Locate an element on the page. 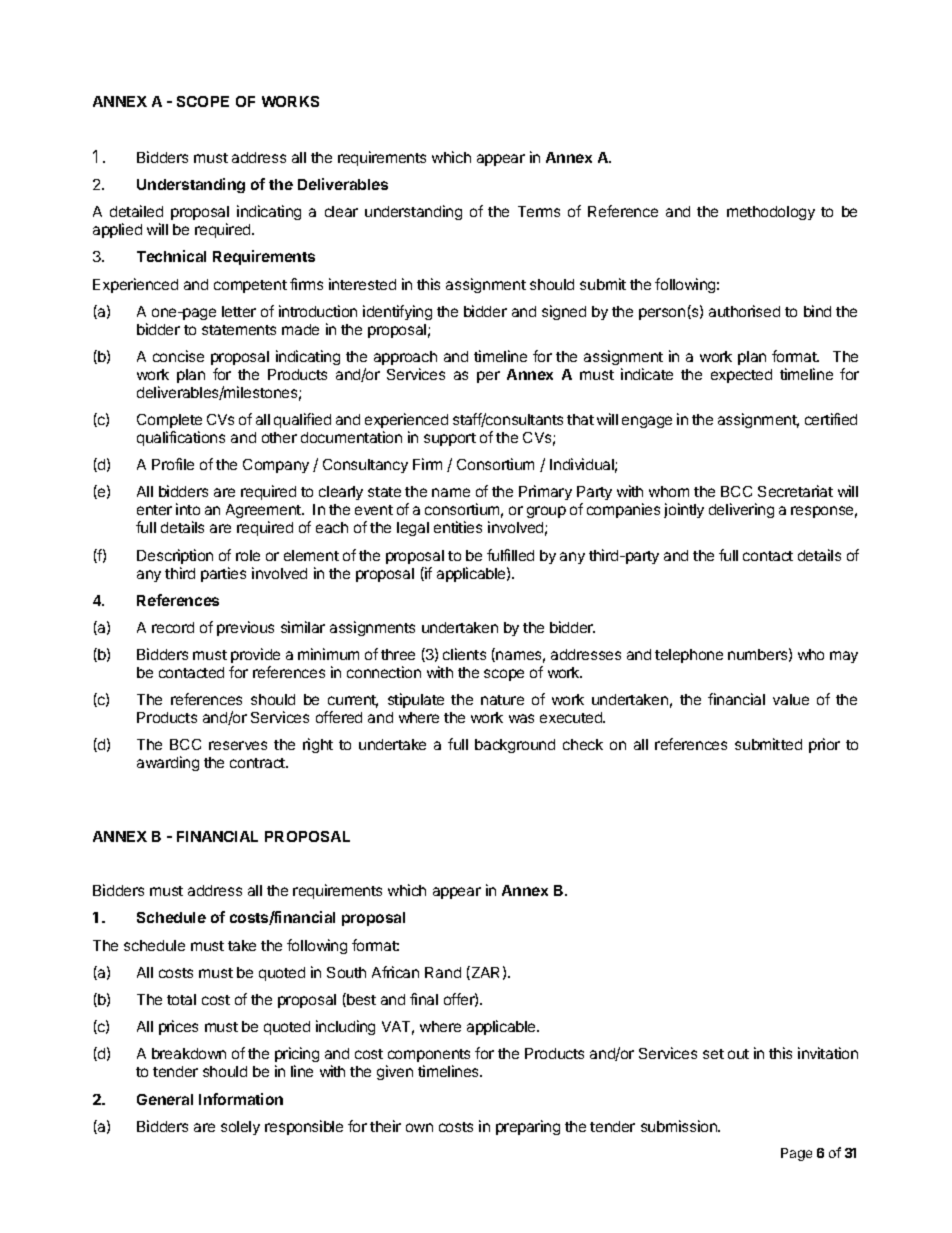 This page has height=1233, width=952. Technical is located at coordinates (171, 256).
